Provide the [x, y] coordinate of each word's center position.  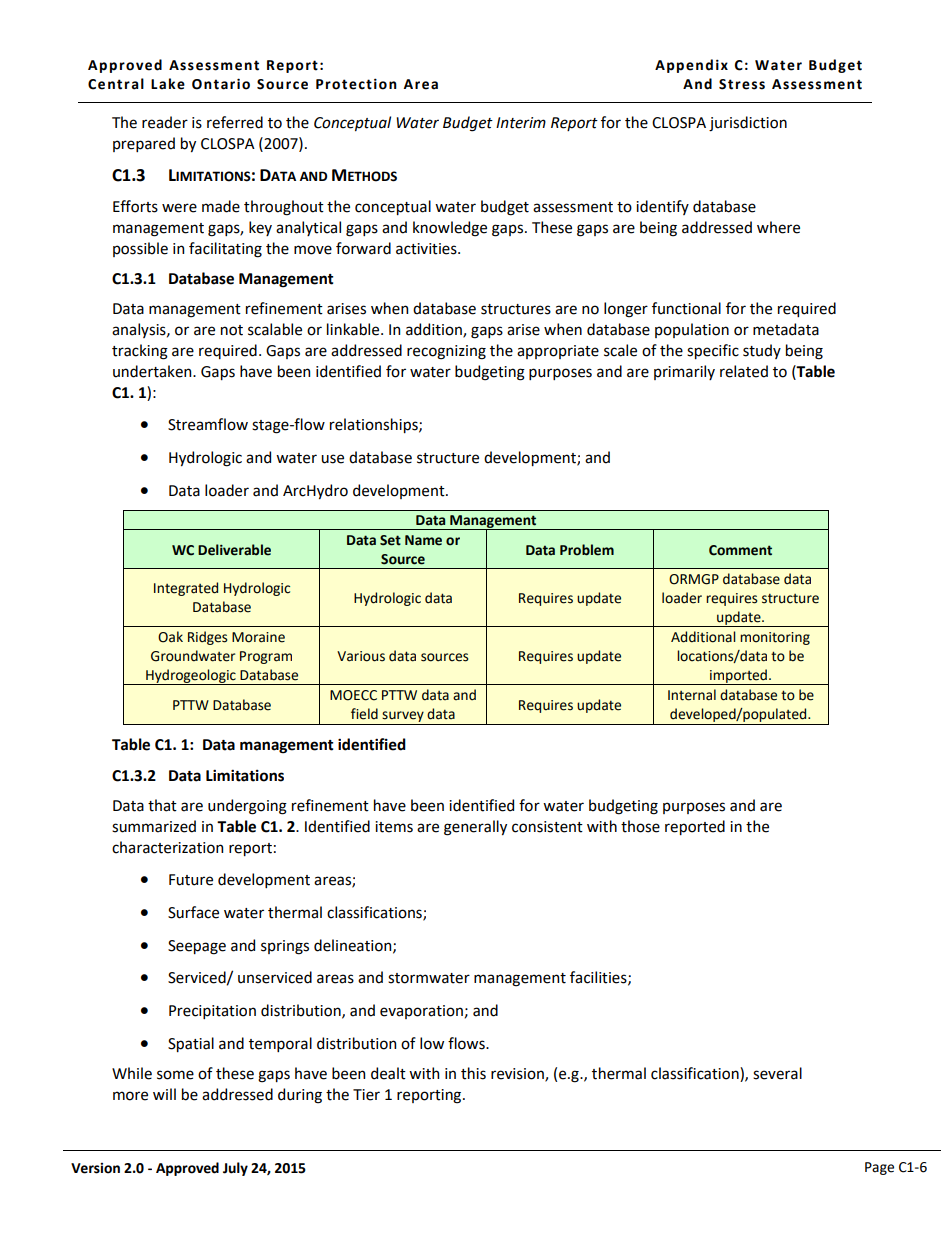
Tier [366, 1095]
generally [475, 828]
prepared [144, 144]
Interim [521, 123]
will [164, 1094]
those [640, 826]
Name [423, 540]
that [162, 805]
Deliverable [234, 550]
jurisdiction [748, 124]
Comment [740, 550]
